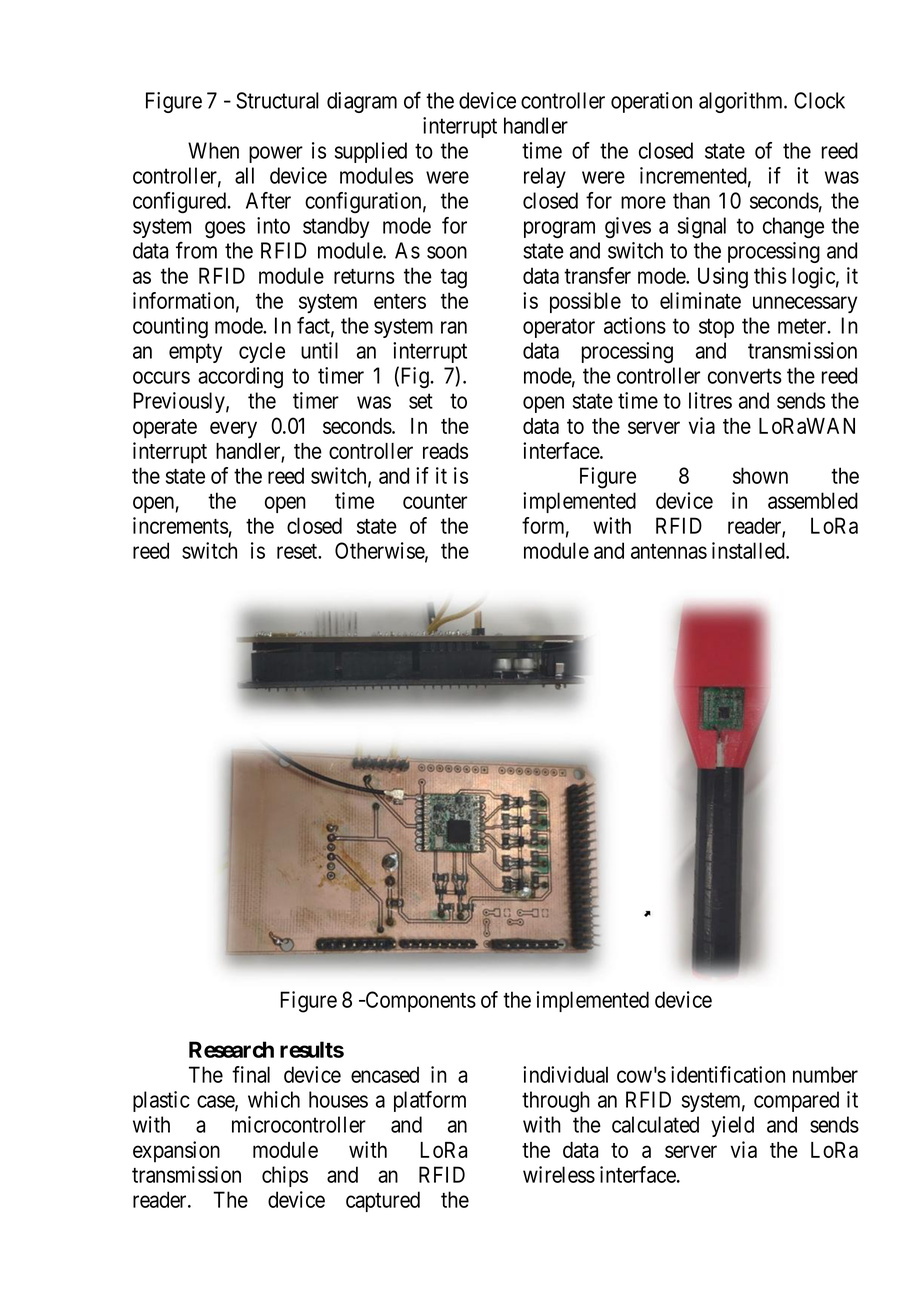 The width and height of the screenshot is (924, 1308). What do you see at coordinates (559, 1174) in the screenshot?
I see `wireless` at bounding box center [559, 1174].
